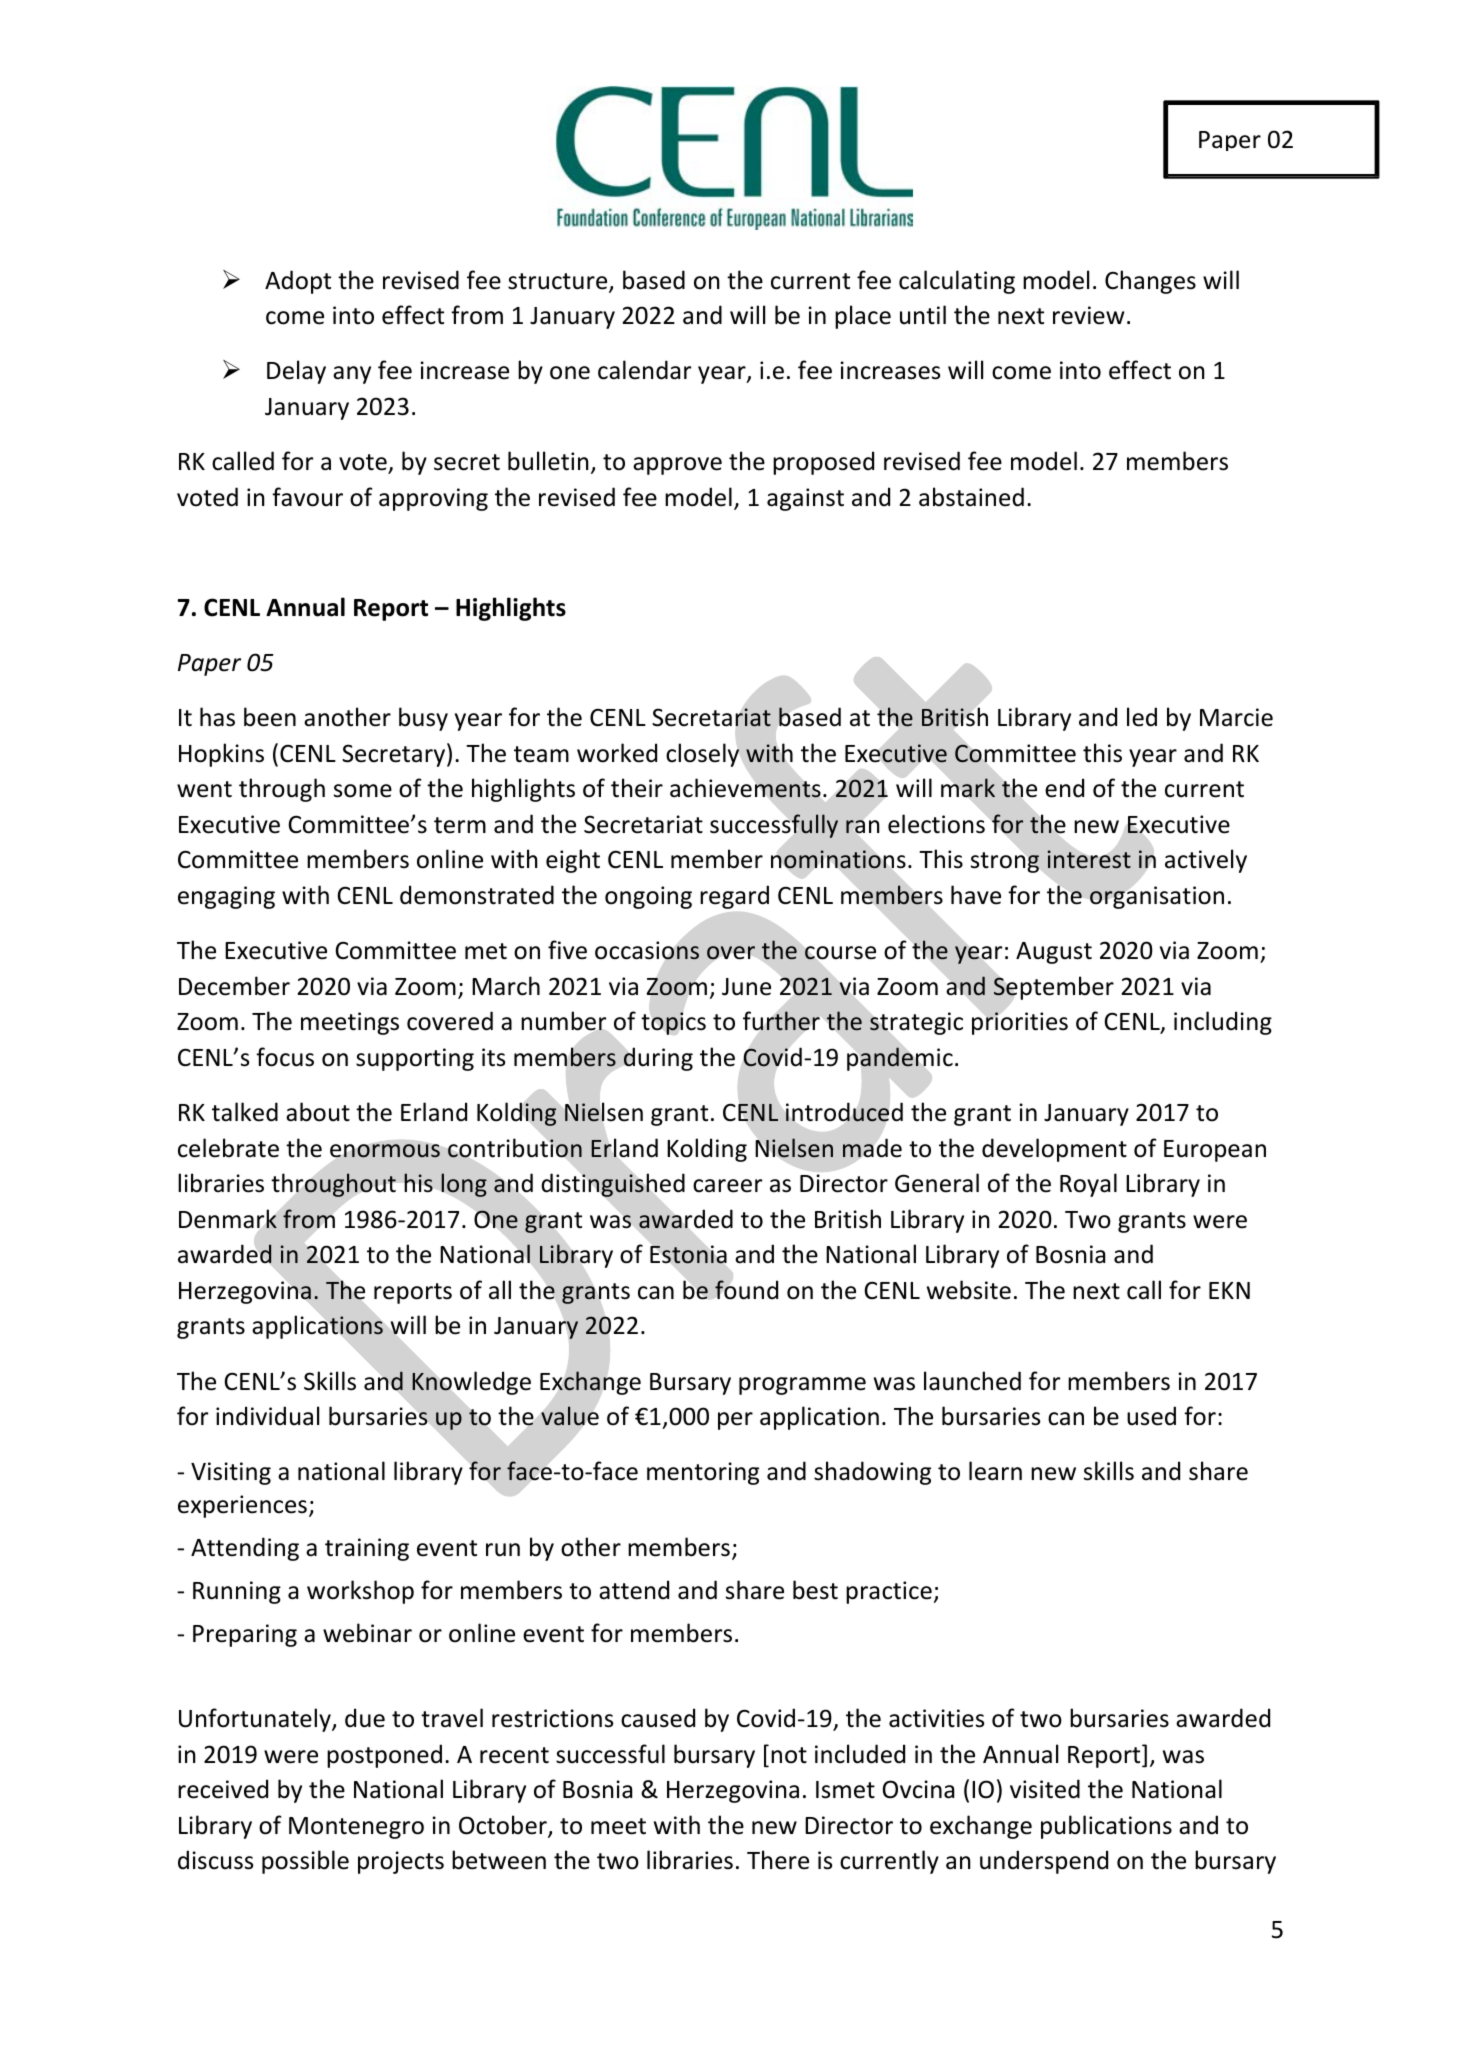 This screenshot has height=2066, width=1461. I want to click on review, so click(1088, 315).
